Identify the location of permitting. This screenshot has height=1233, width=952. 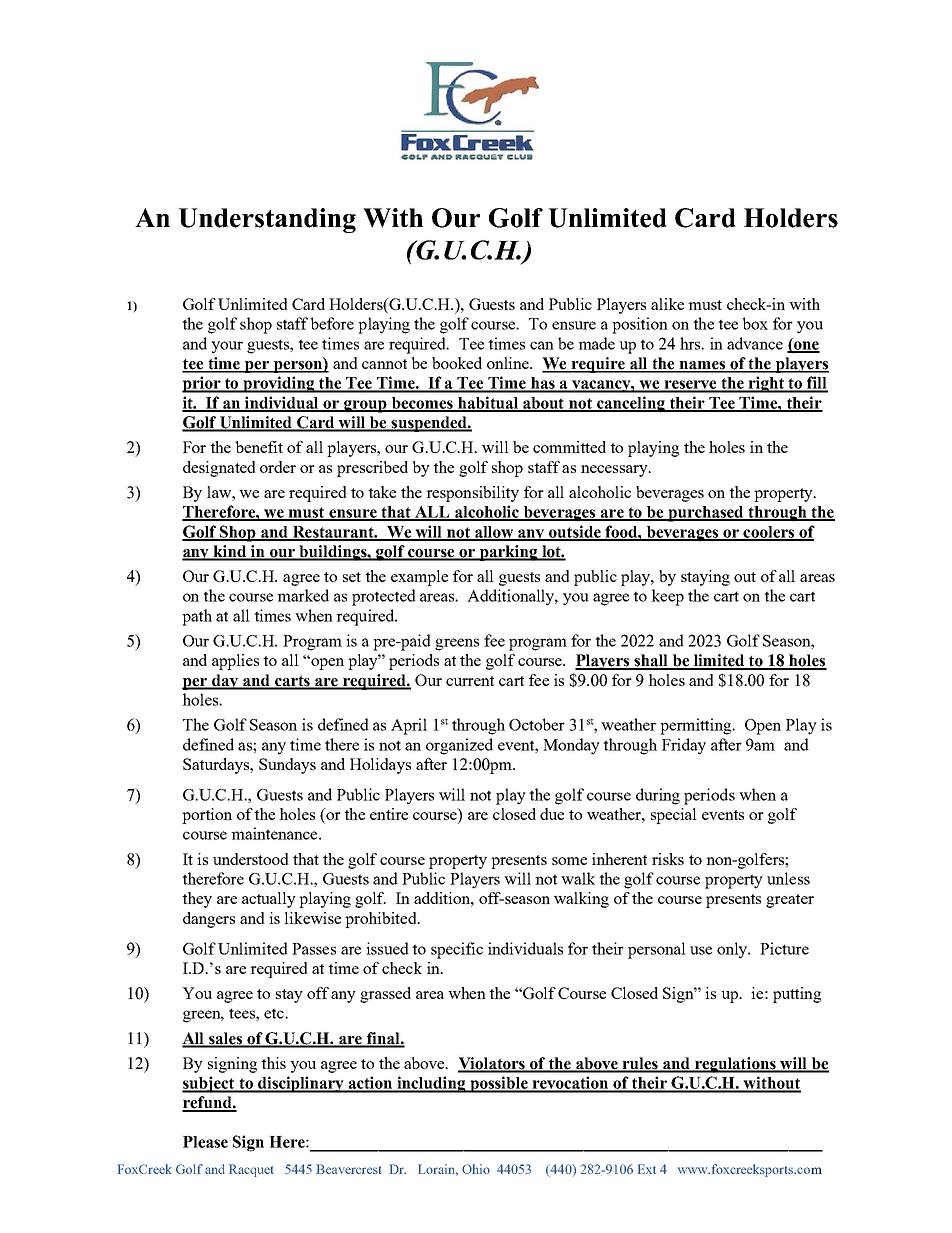
(697, 726).
